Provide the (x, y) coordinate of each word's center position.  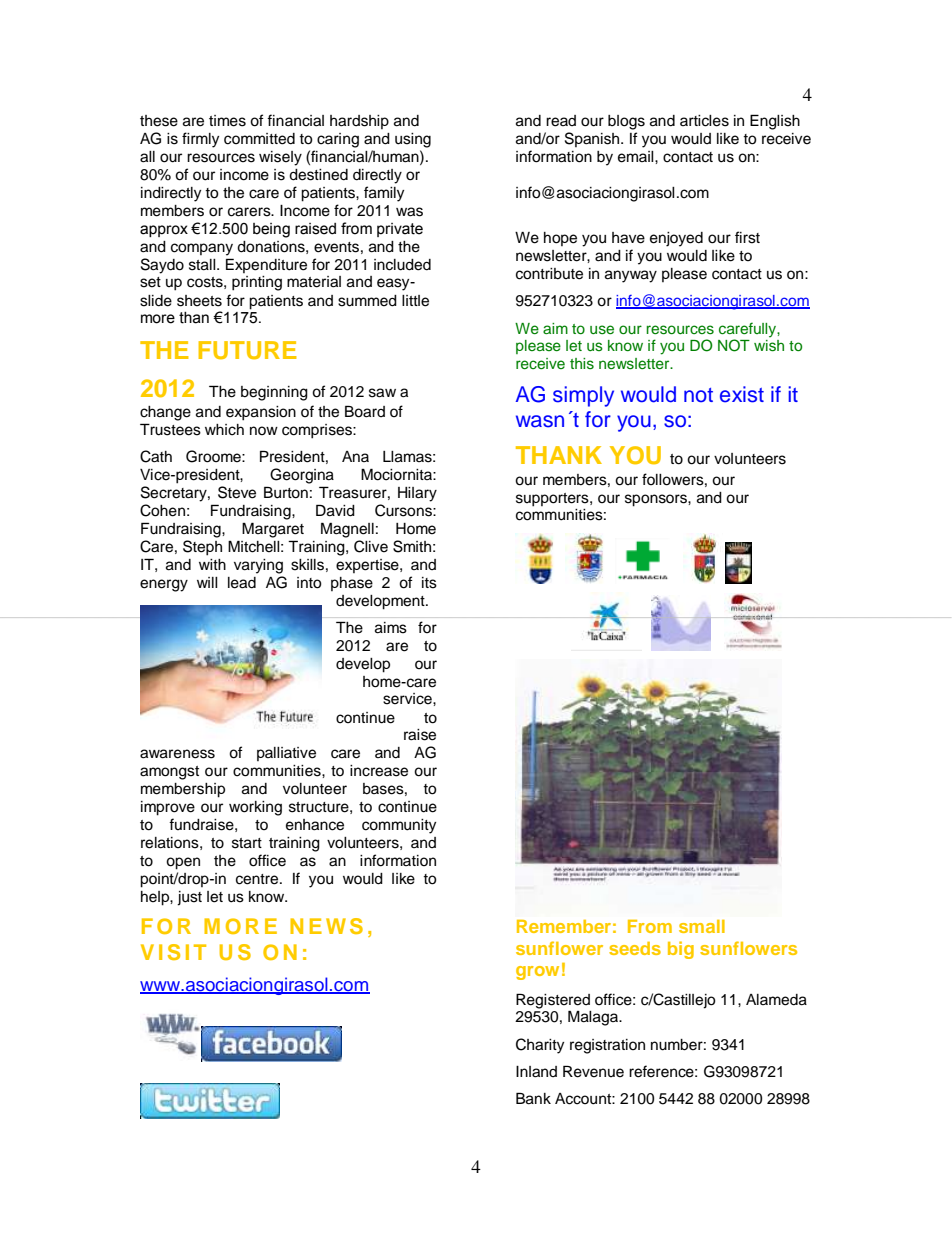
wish (769, 346)
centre (258, 879)
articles (704, 121)
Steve (237, 492)
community (399, 826)
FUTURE (247, 350)
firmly (200, 140)
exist (742, 394)
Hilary (417, 494)
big (681, 950)
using (413, 140)
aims (391, 628)
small (702, 926)
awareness (177, 754)
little (415, 301)
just (189, 898)
